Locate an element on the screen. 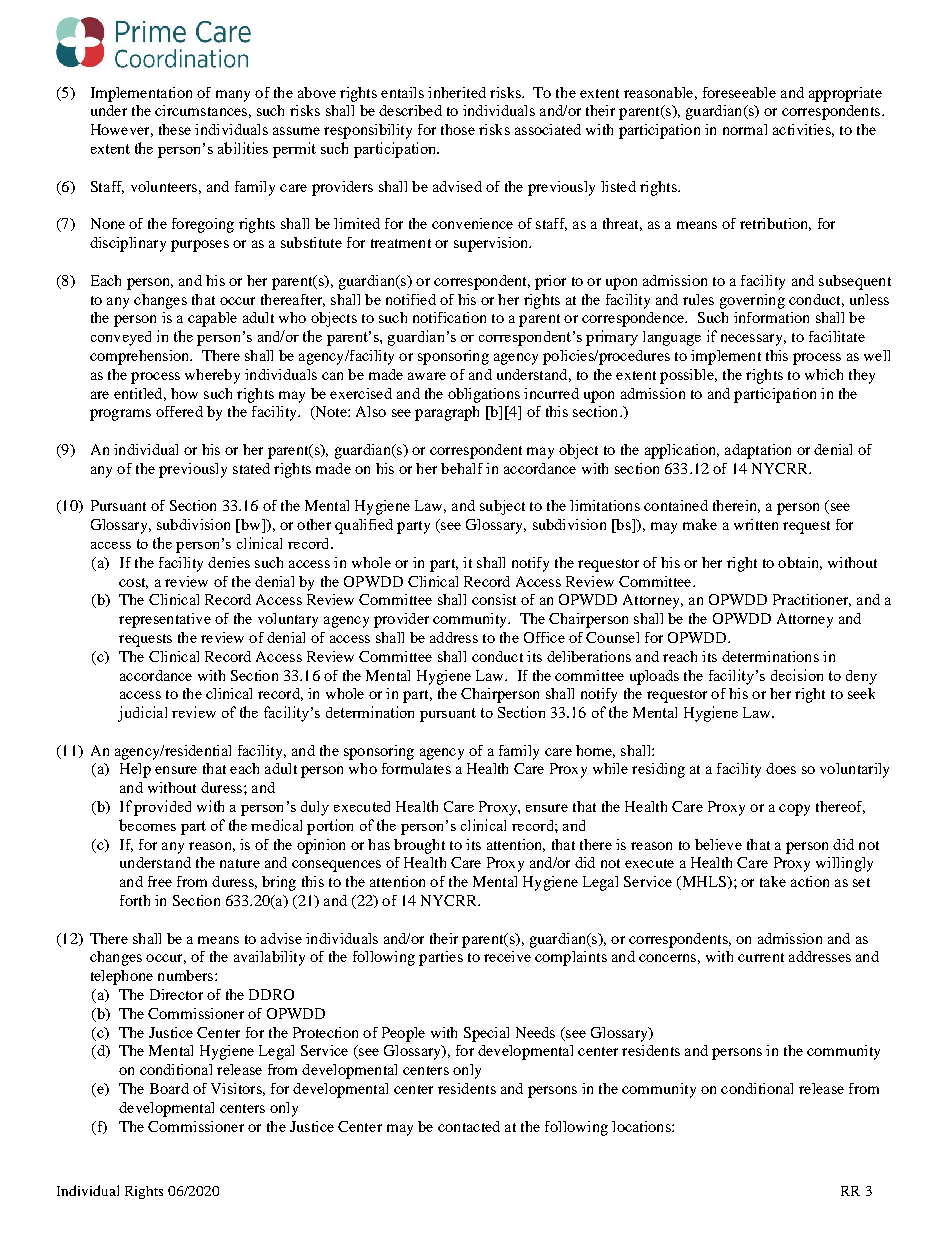 The height and width of the screenshot is (1233, 952). normal is located at coordinates (745, 129).
